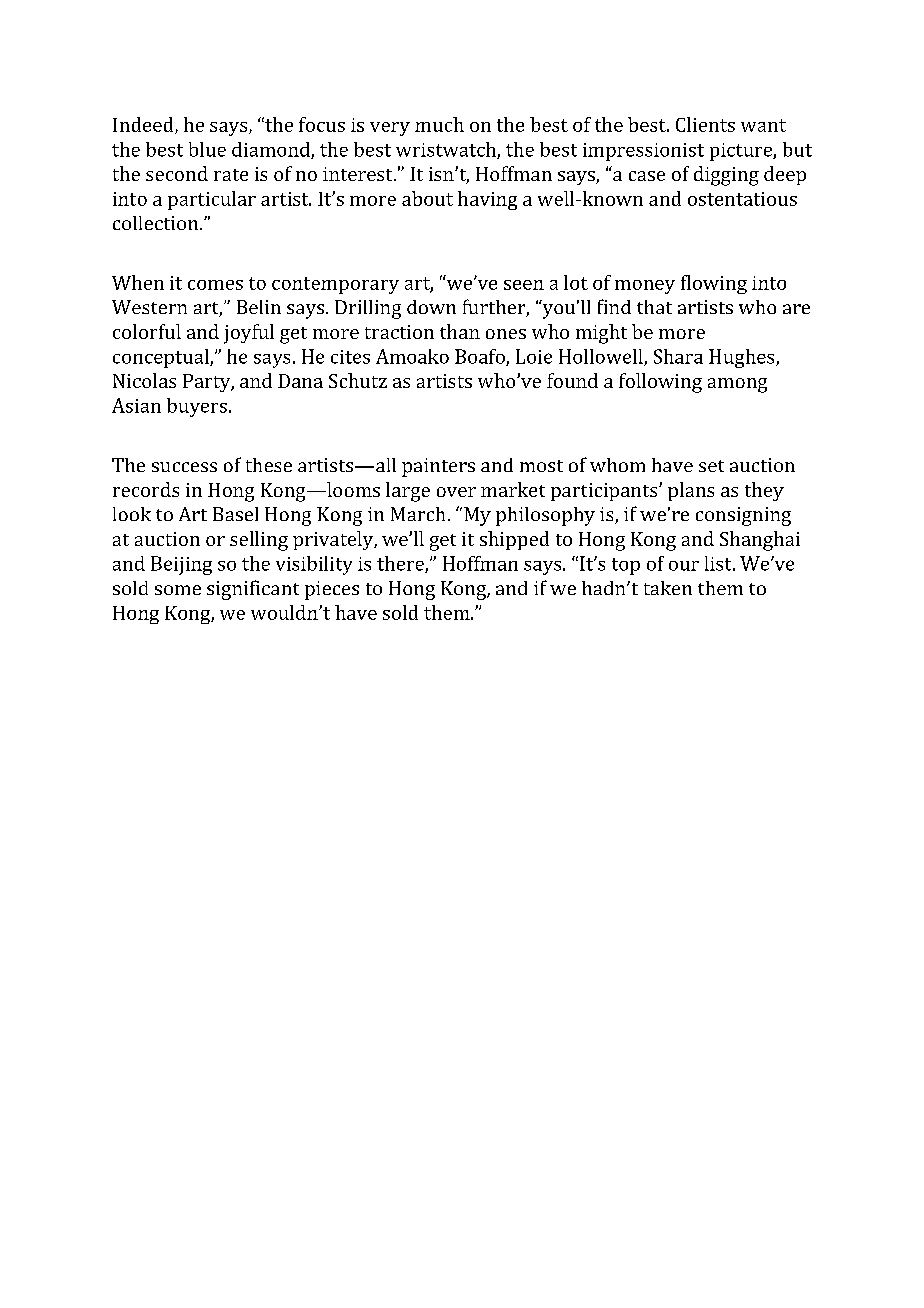  I want to click on over, so click(456, 492).
